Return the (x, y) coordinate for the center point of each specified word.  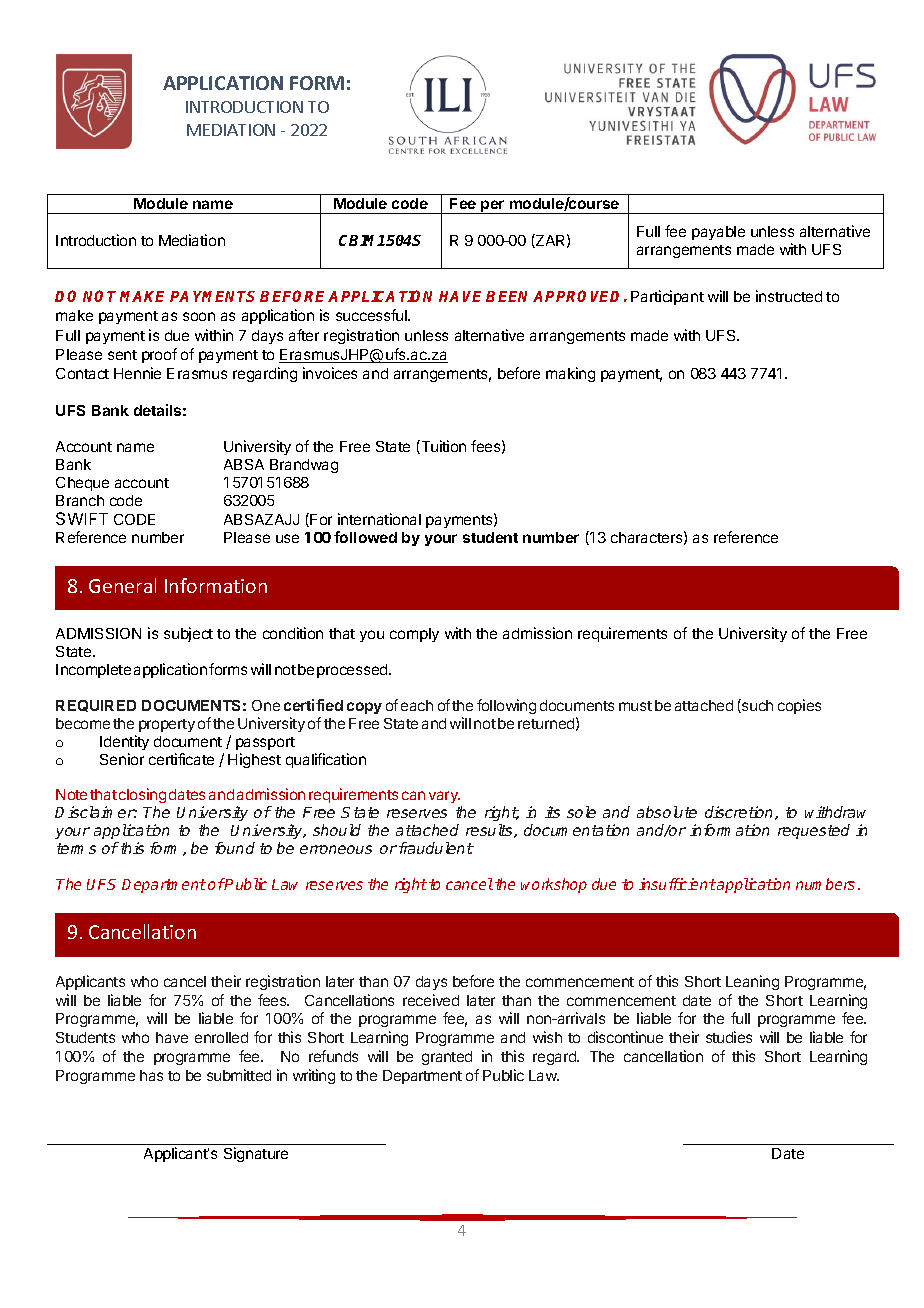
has (151, 1075)
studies (729, 1037)
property (167, 725)
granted (447, 1058)
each (417, 705)
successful (372, 315)
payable (718, 233)
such (756, 706)
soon (199, 316)
